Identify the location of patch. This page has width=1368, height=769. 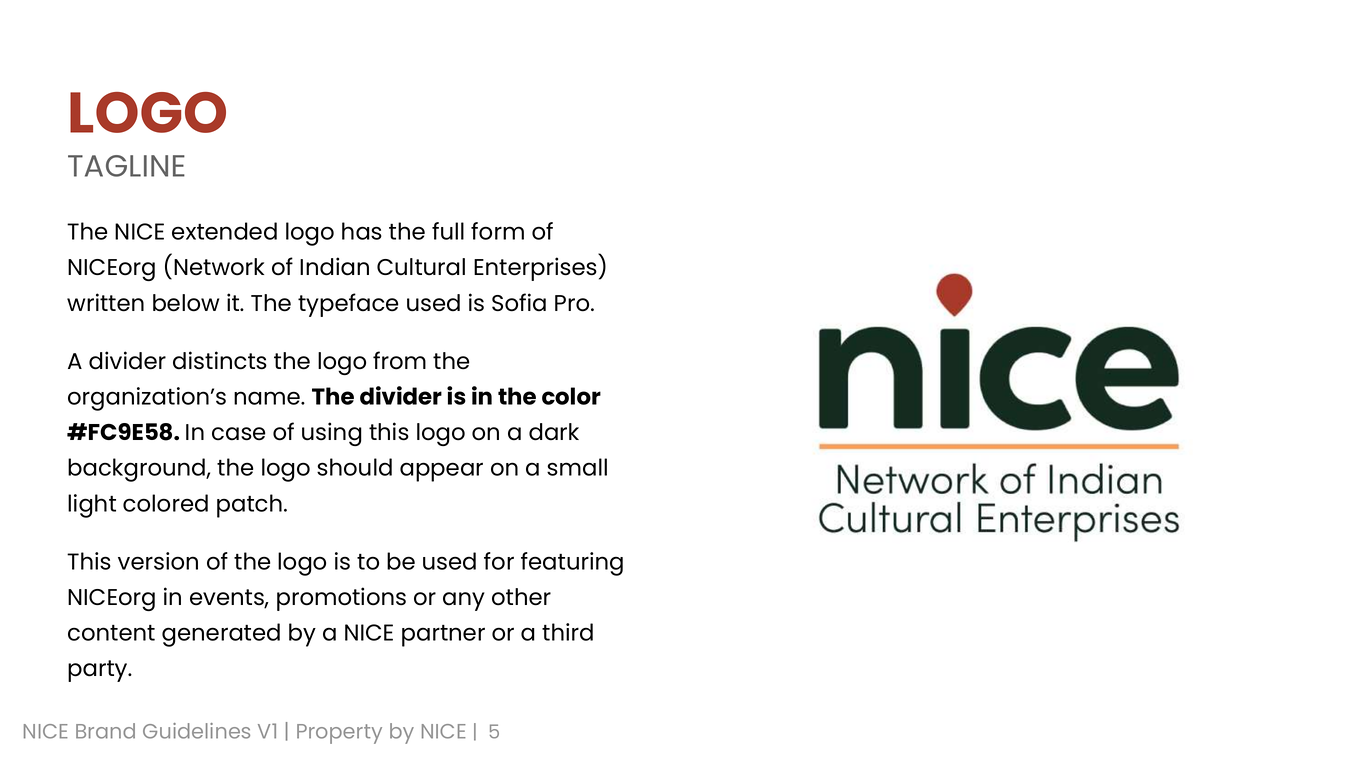
(249, 506).
